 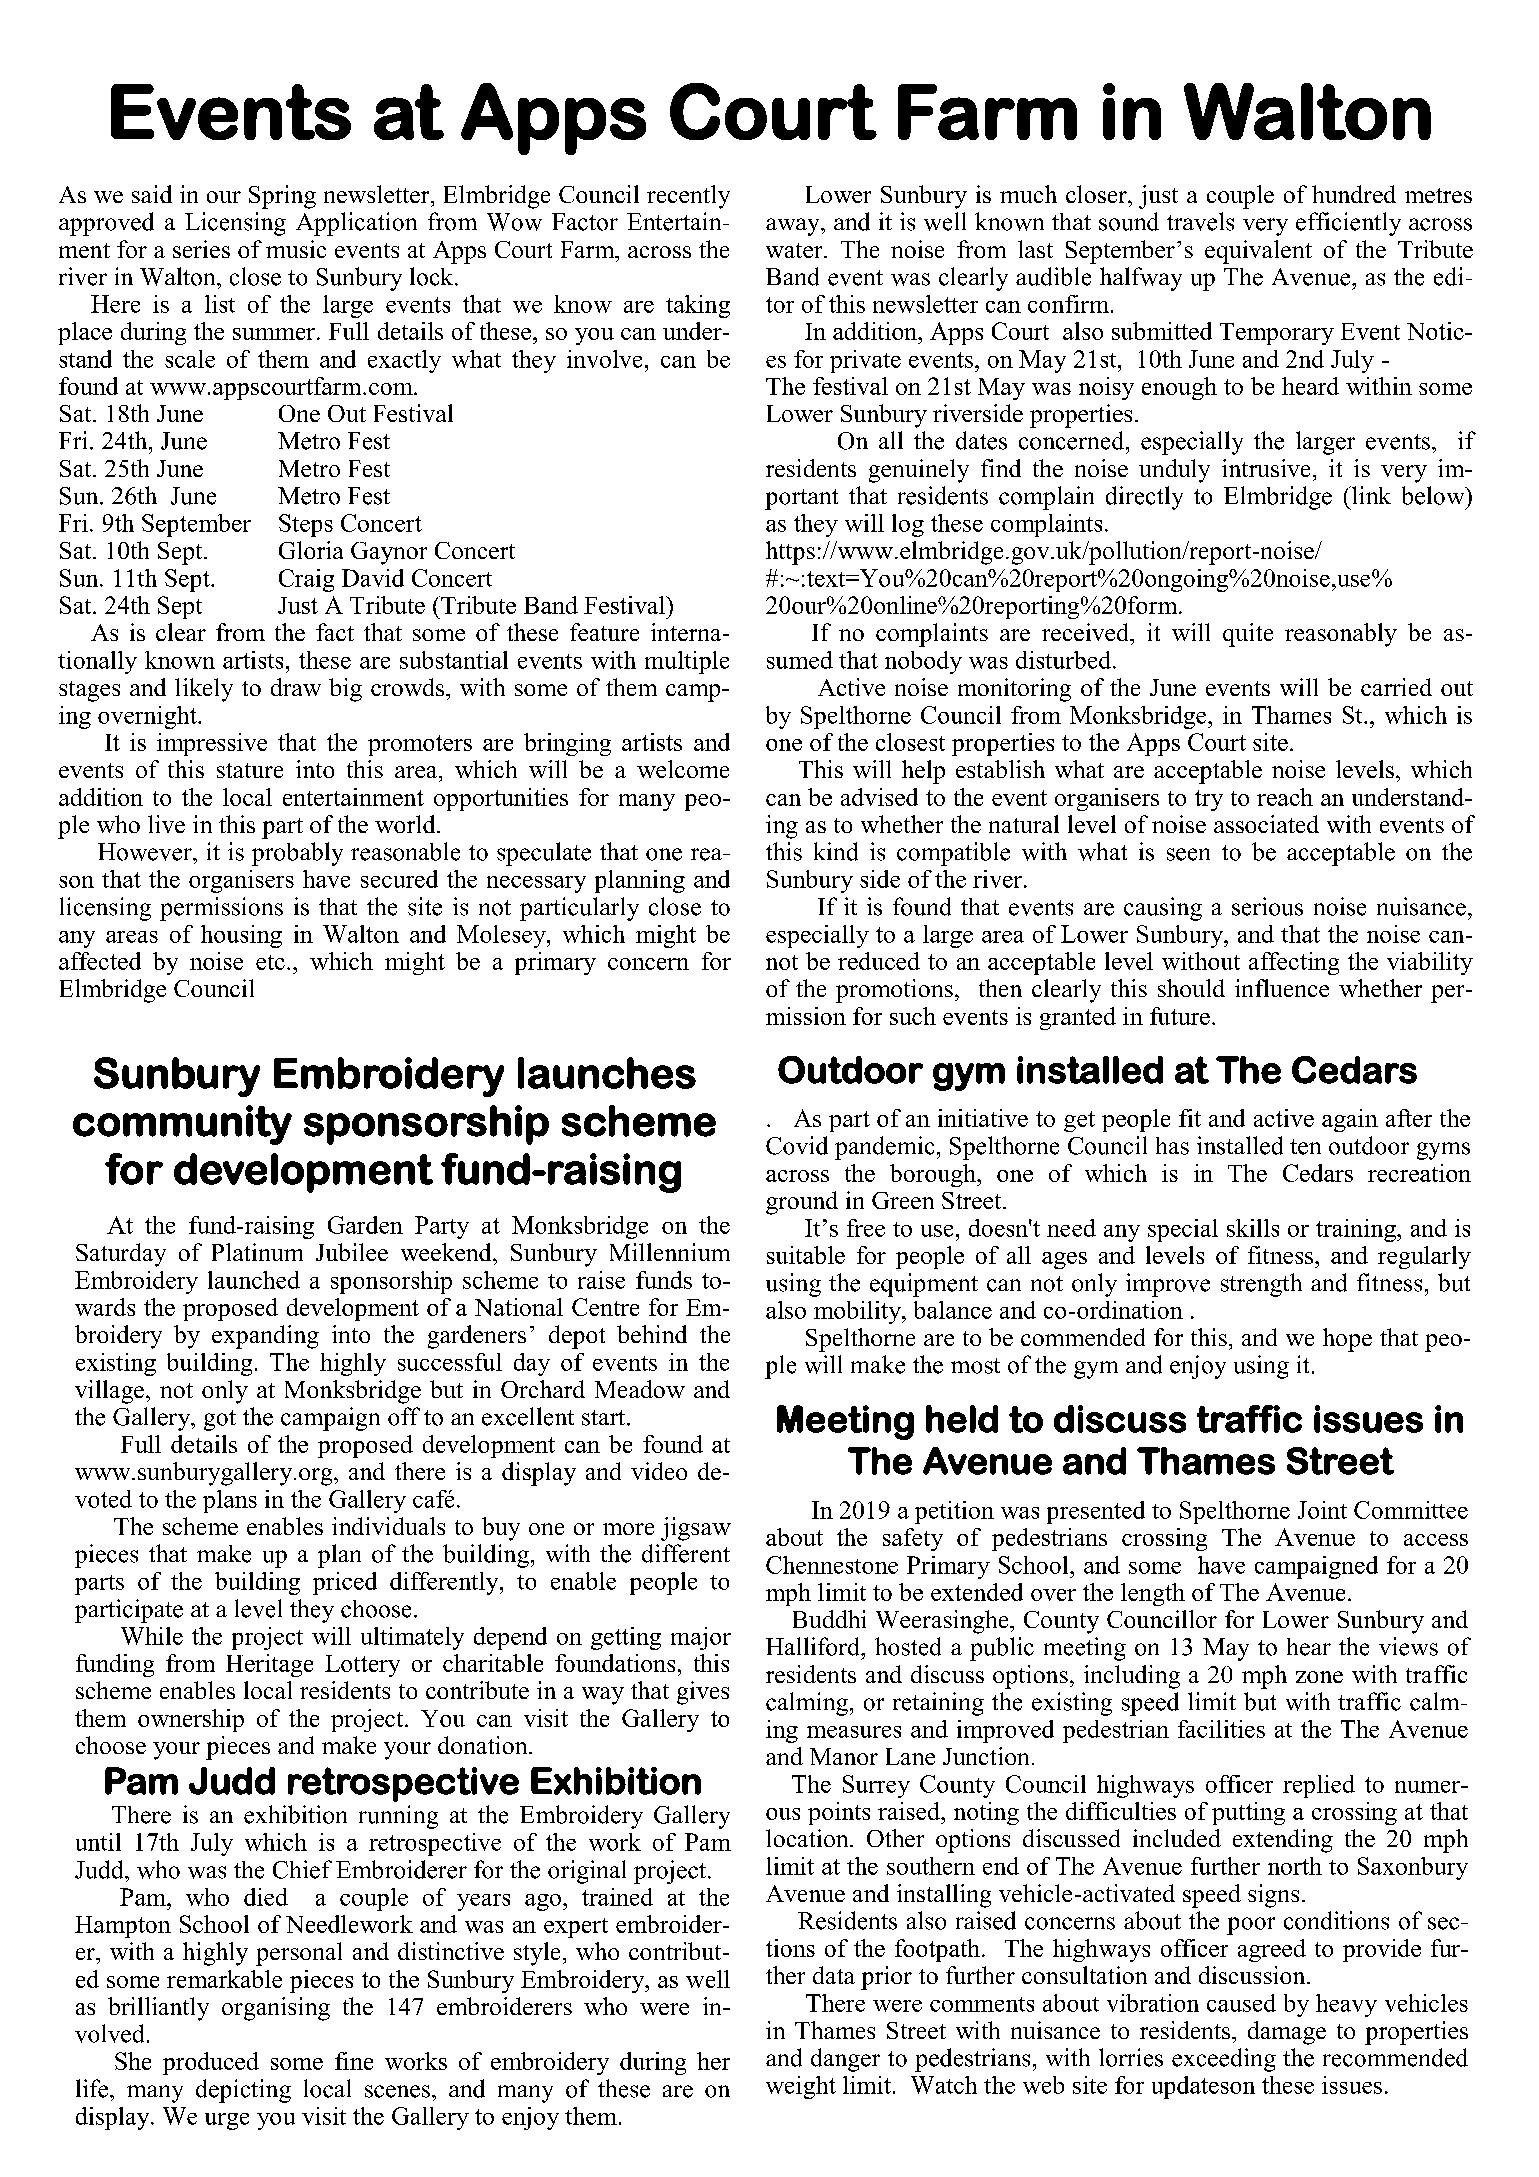 What do you see at coordinates (795, 250) in the page?
I see `water` at bounding box center [795, 250].
